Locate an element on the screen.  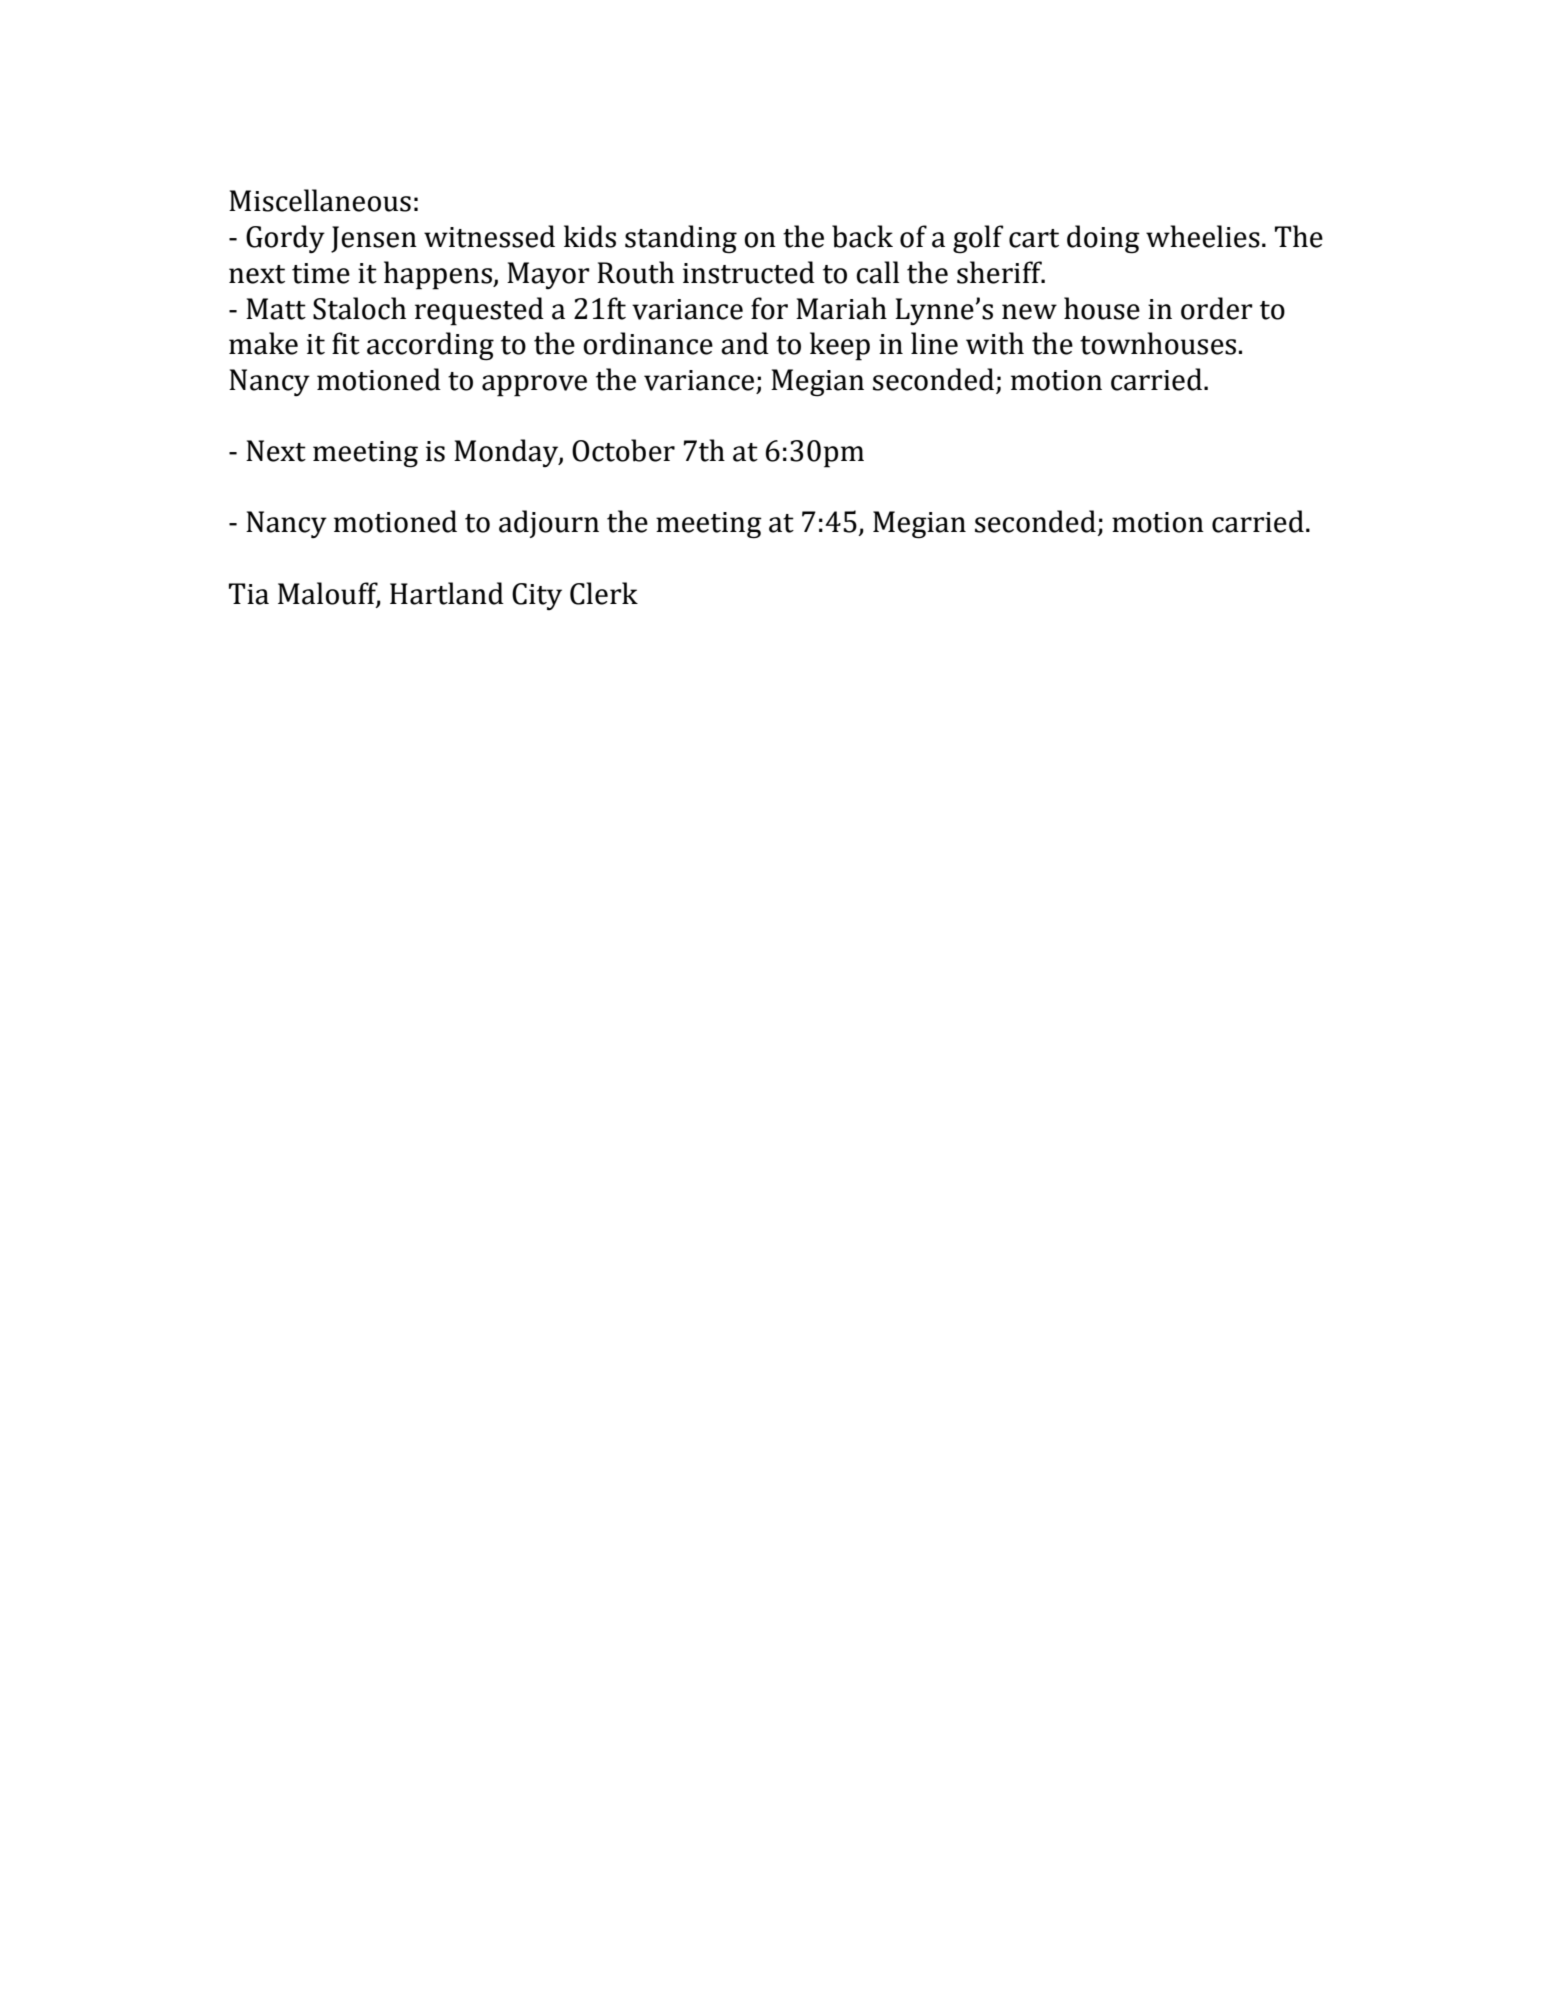
standing is located at coordinates (681, 239).
